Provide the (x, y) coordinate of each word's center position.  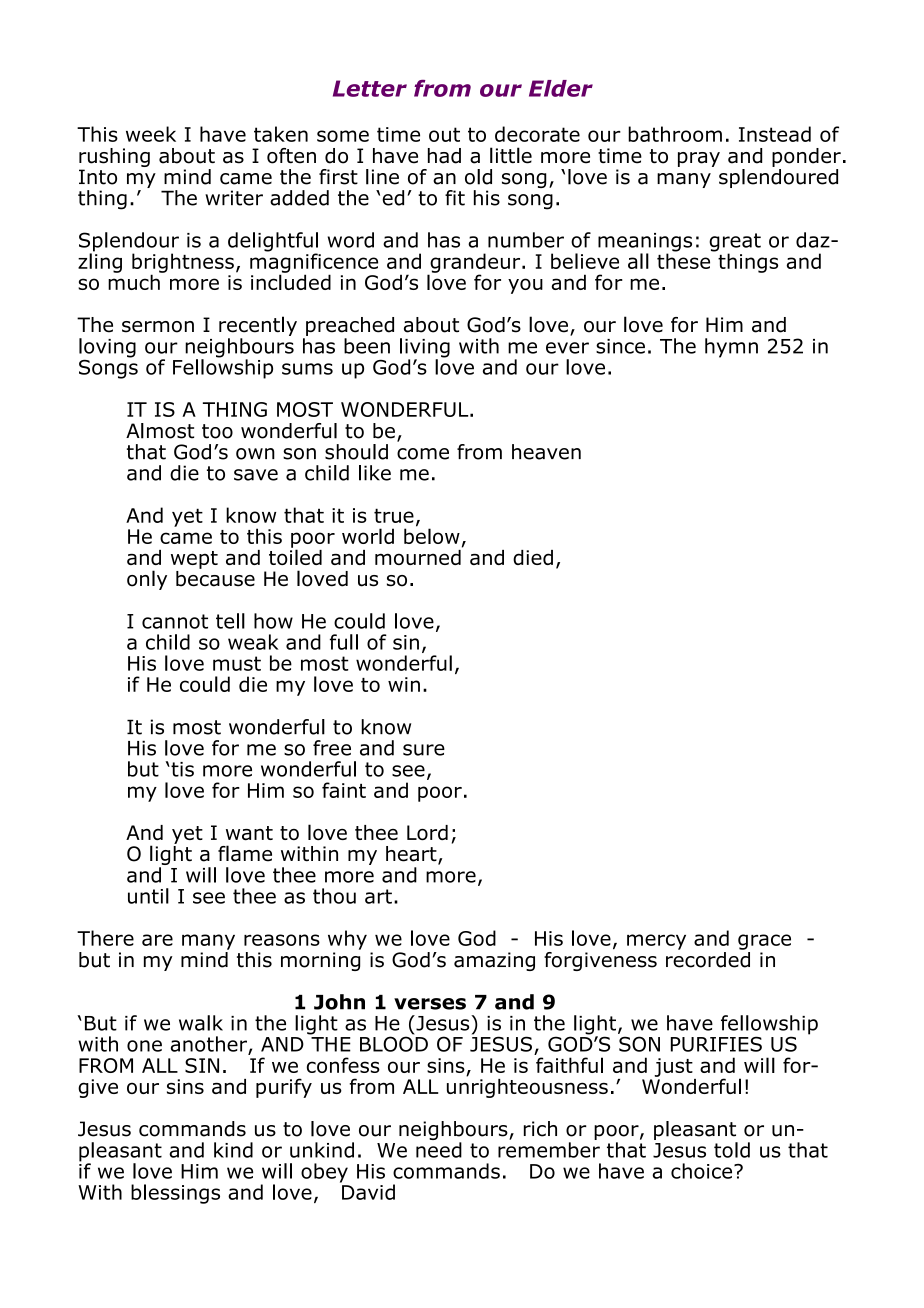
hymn (731, 348)
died (533, 557)
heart (412, 855)
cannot (175, 621)
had (444, 156)
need (439, 1150)
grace (764, 942)
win (404, 684)
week (151, 134)
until (148, 896)
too (217, 431)
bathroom (675, 134)
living (425, 349)
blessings (175, 1194)
